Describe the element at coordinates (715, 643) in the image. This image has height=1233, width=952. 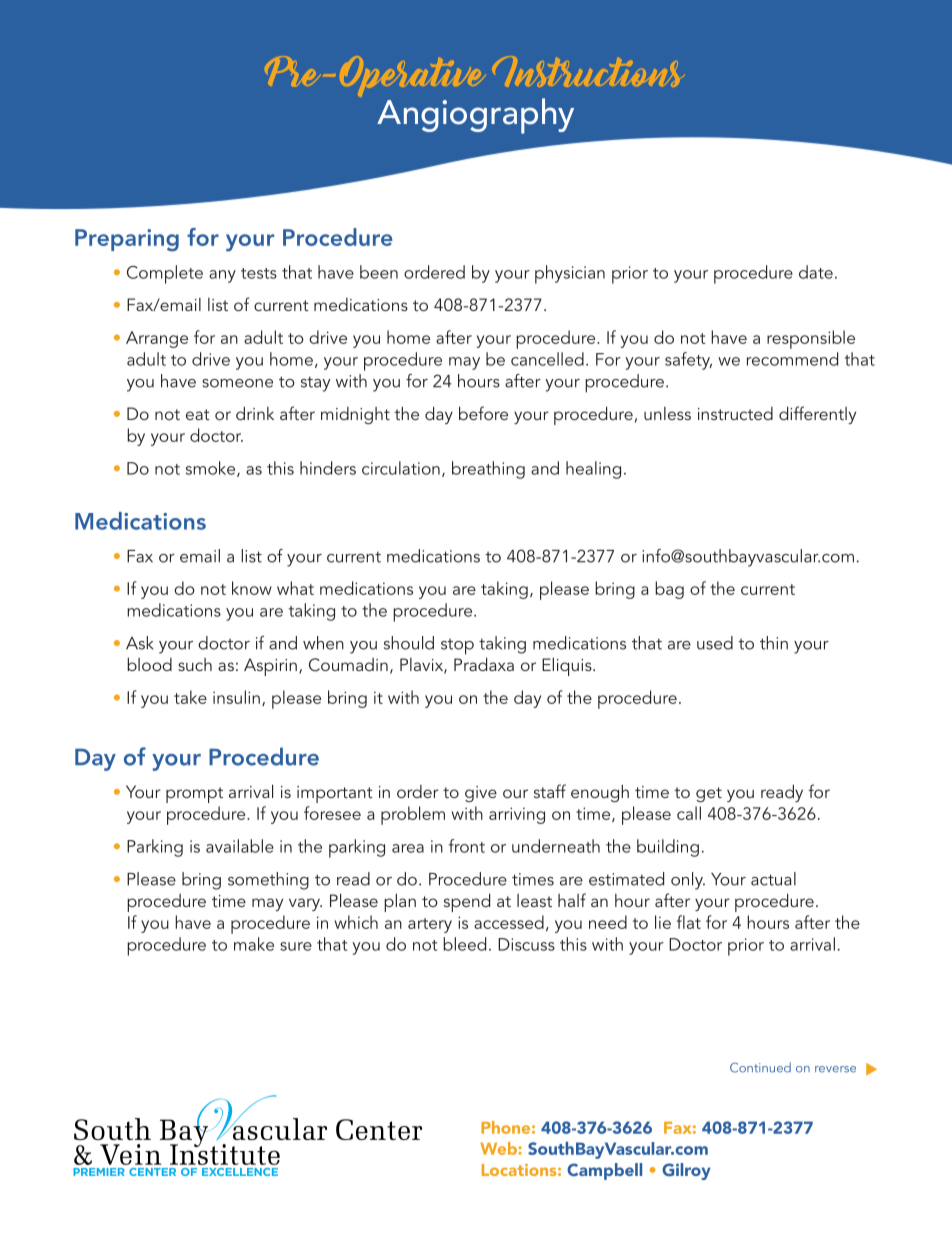
I see `used` at that location.
